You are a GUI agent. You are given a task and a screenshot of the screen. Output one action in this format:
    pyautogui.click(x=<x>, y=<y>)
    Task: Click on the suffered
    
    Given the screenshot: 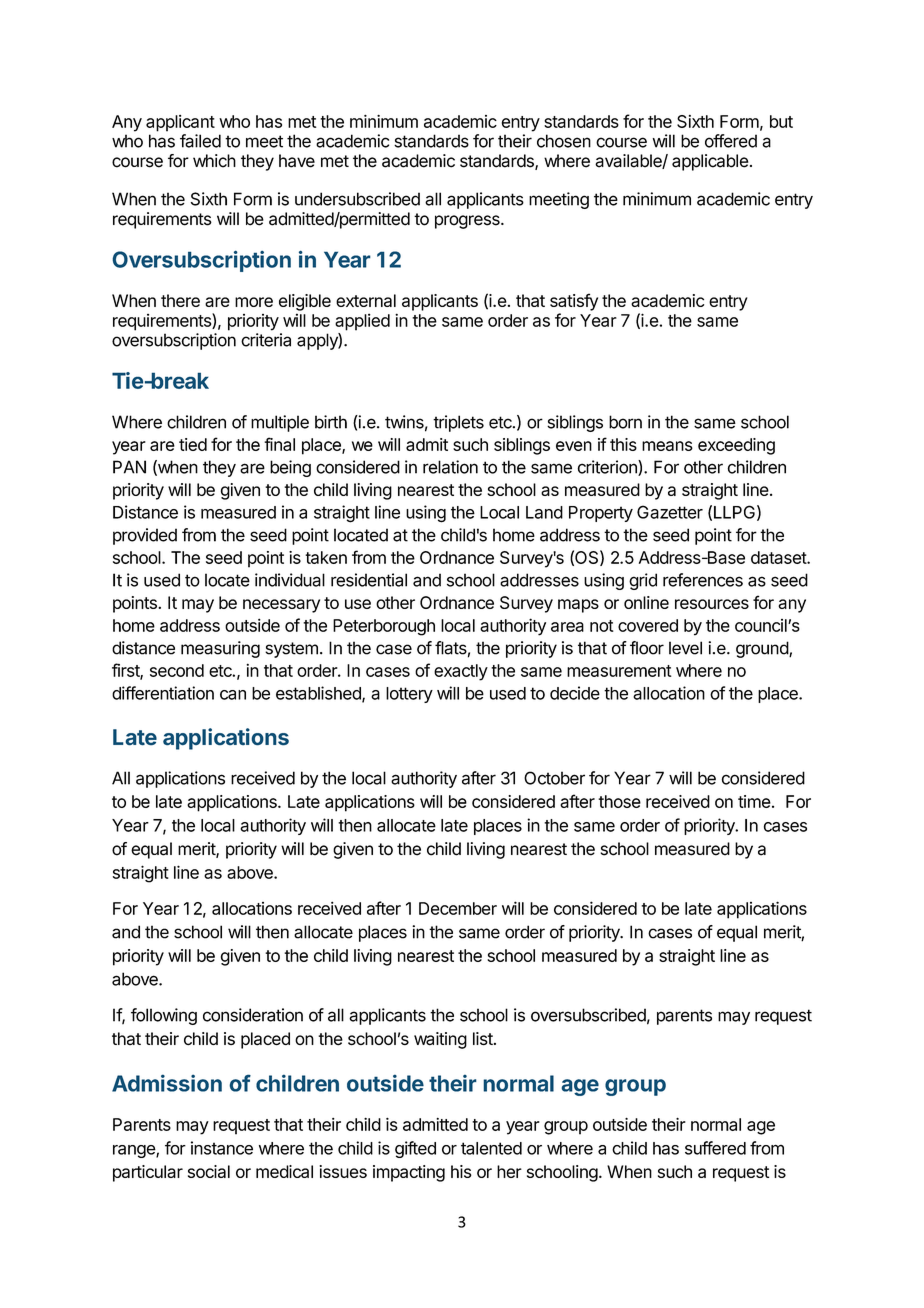 What is the action you would take?
    pyautogui.click(x=715, y=1148)
